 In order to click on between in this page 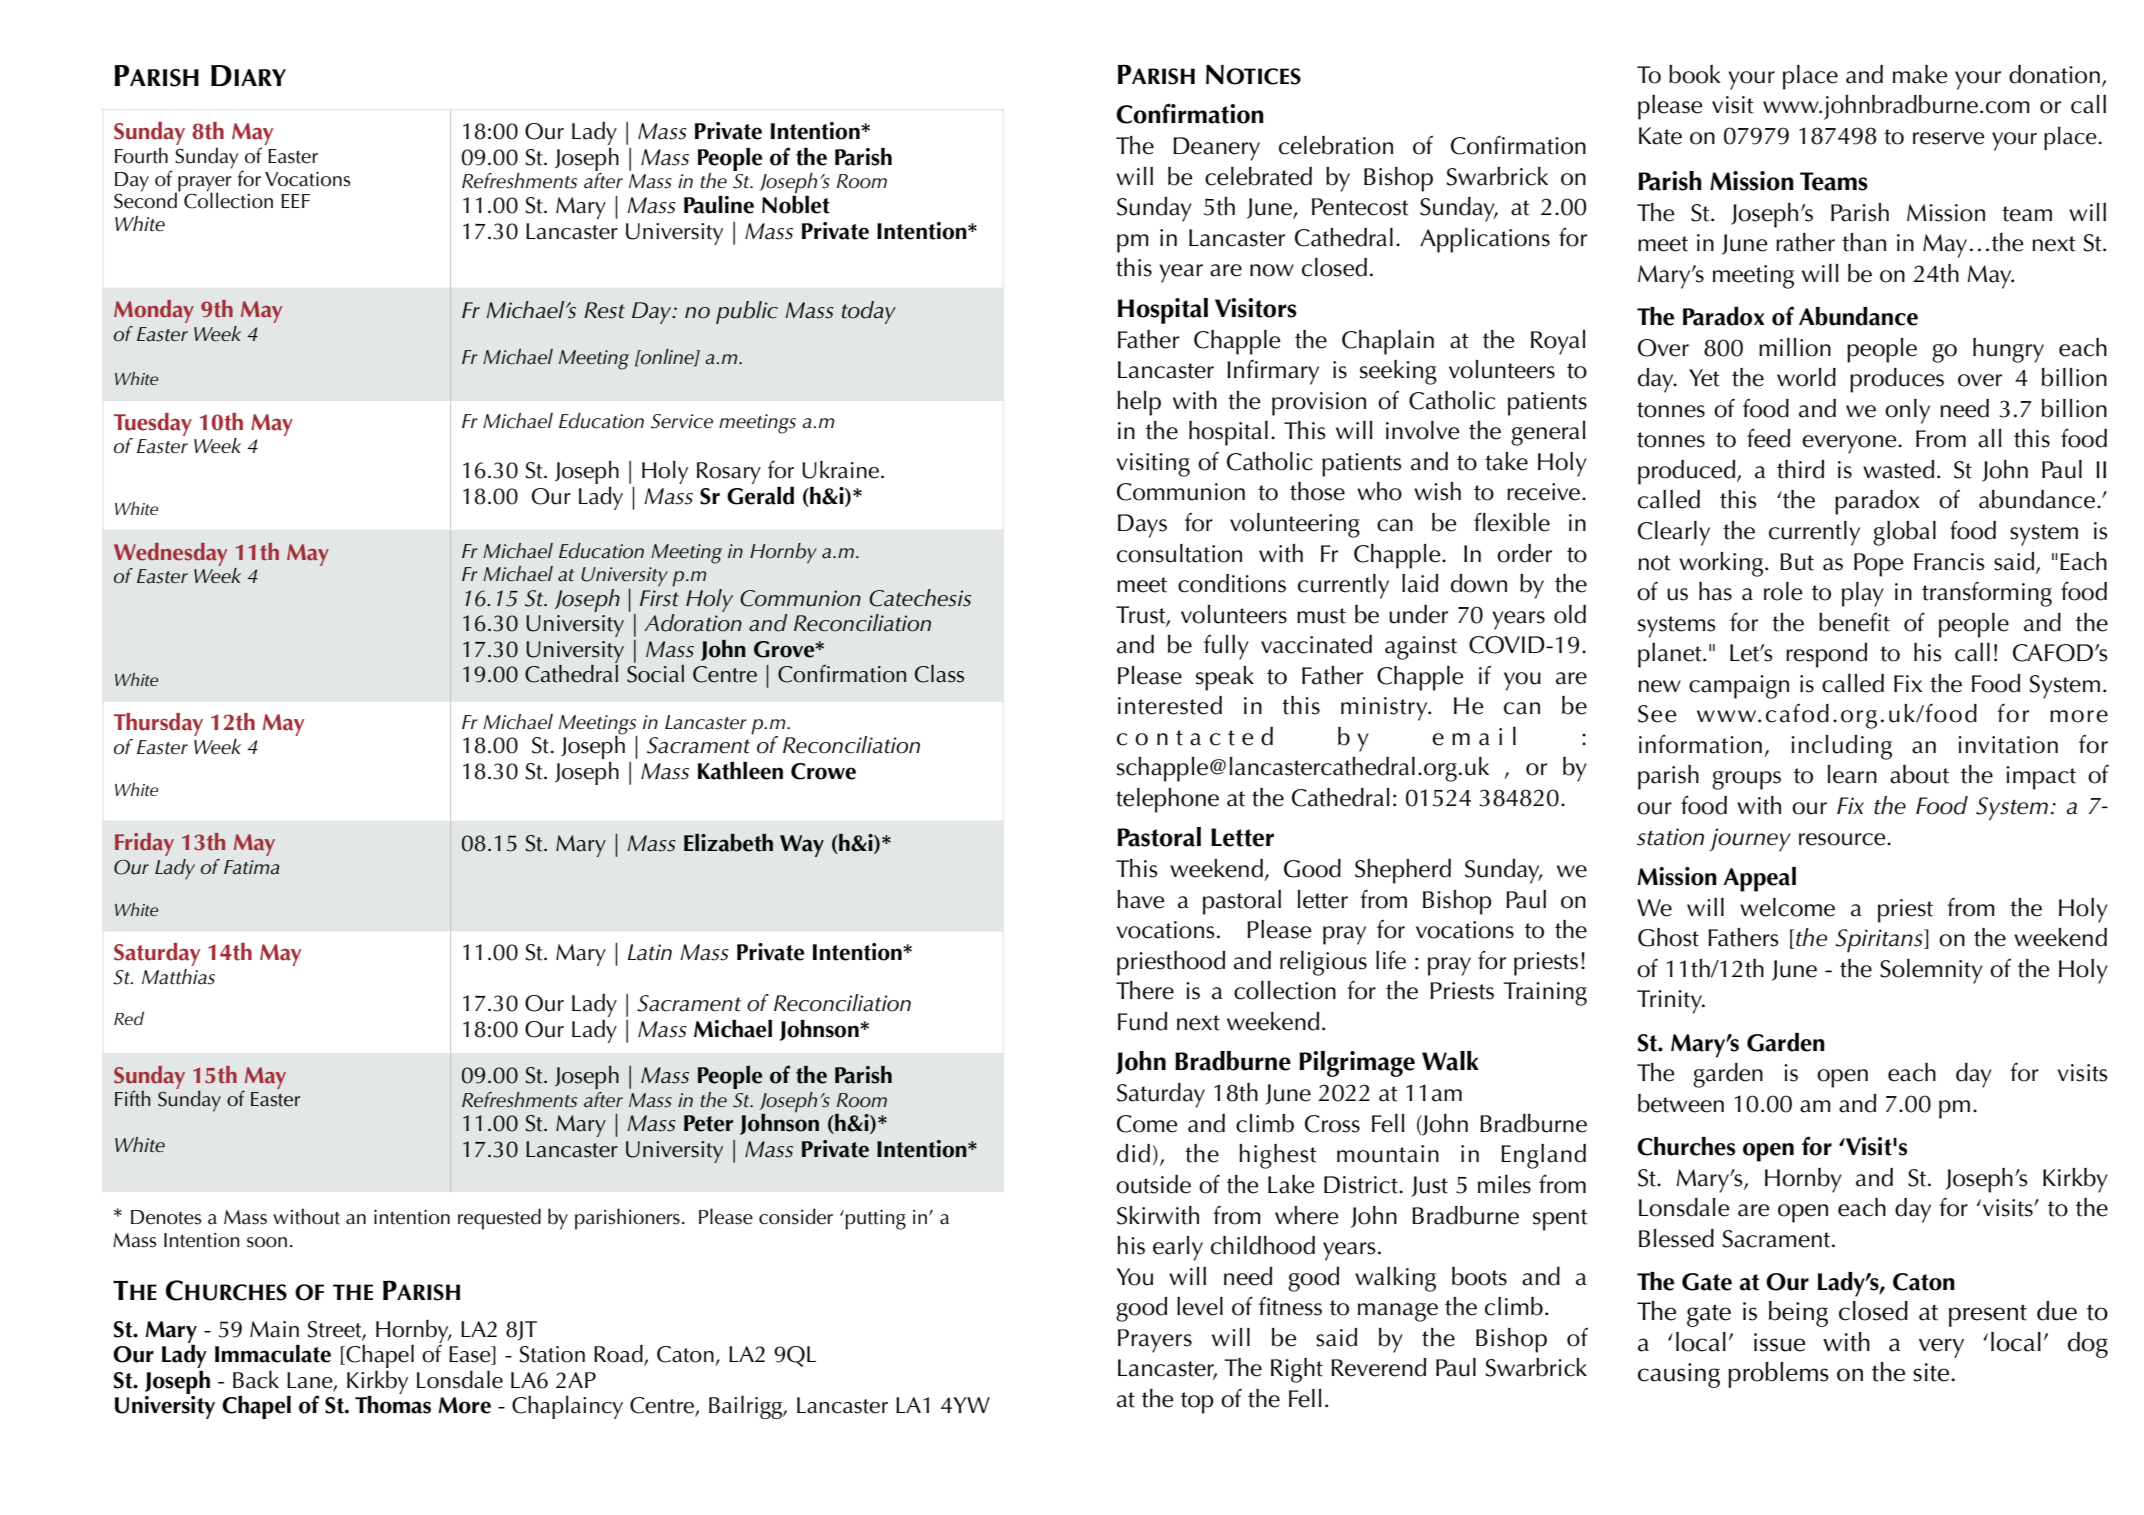, I will do `click(1681, 1103)`.
